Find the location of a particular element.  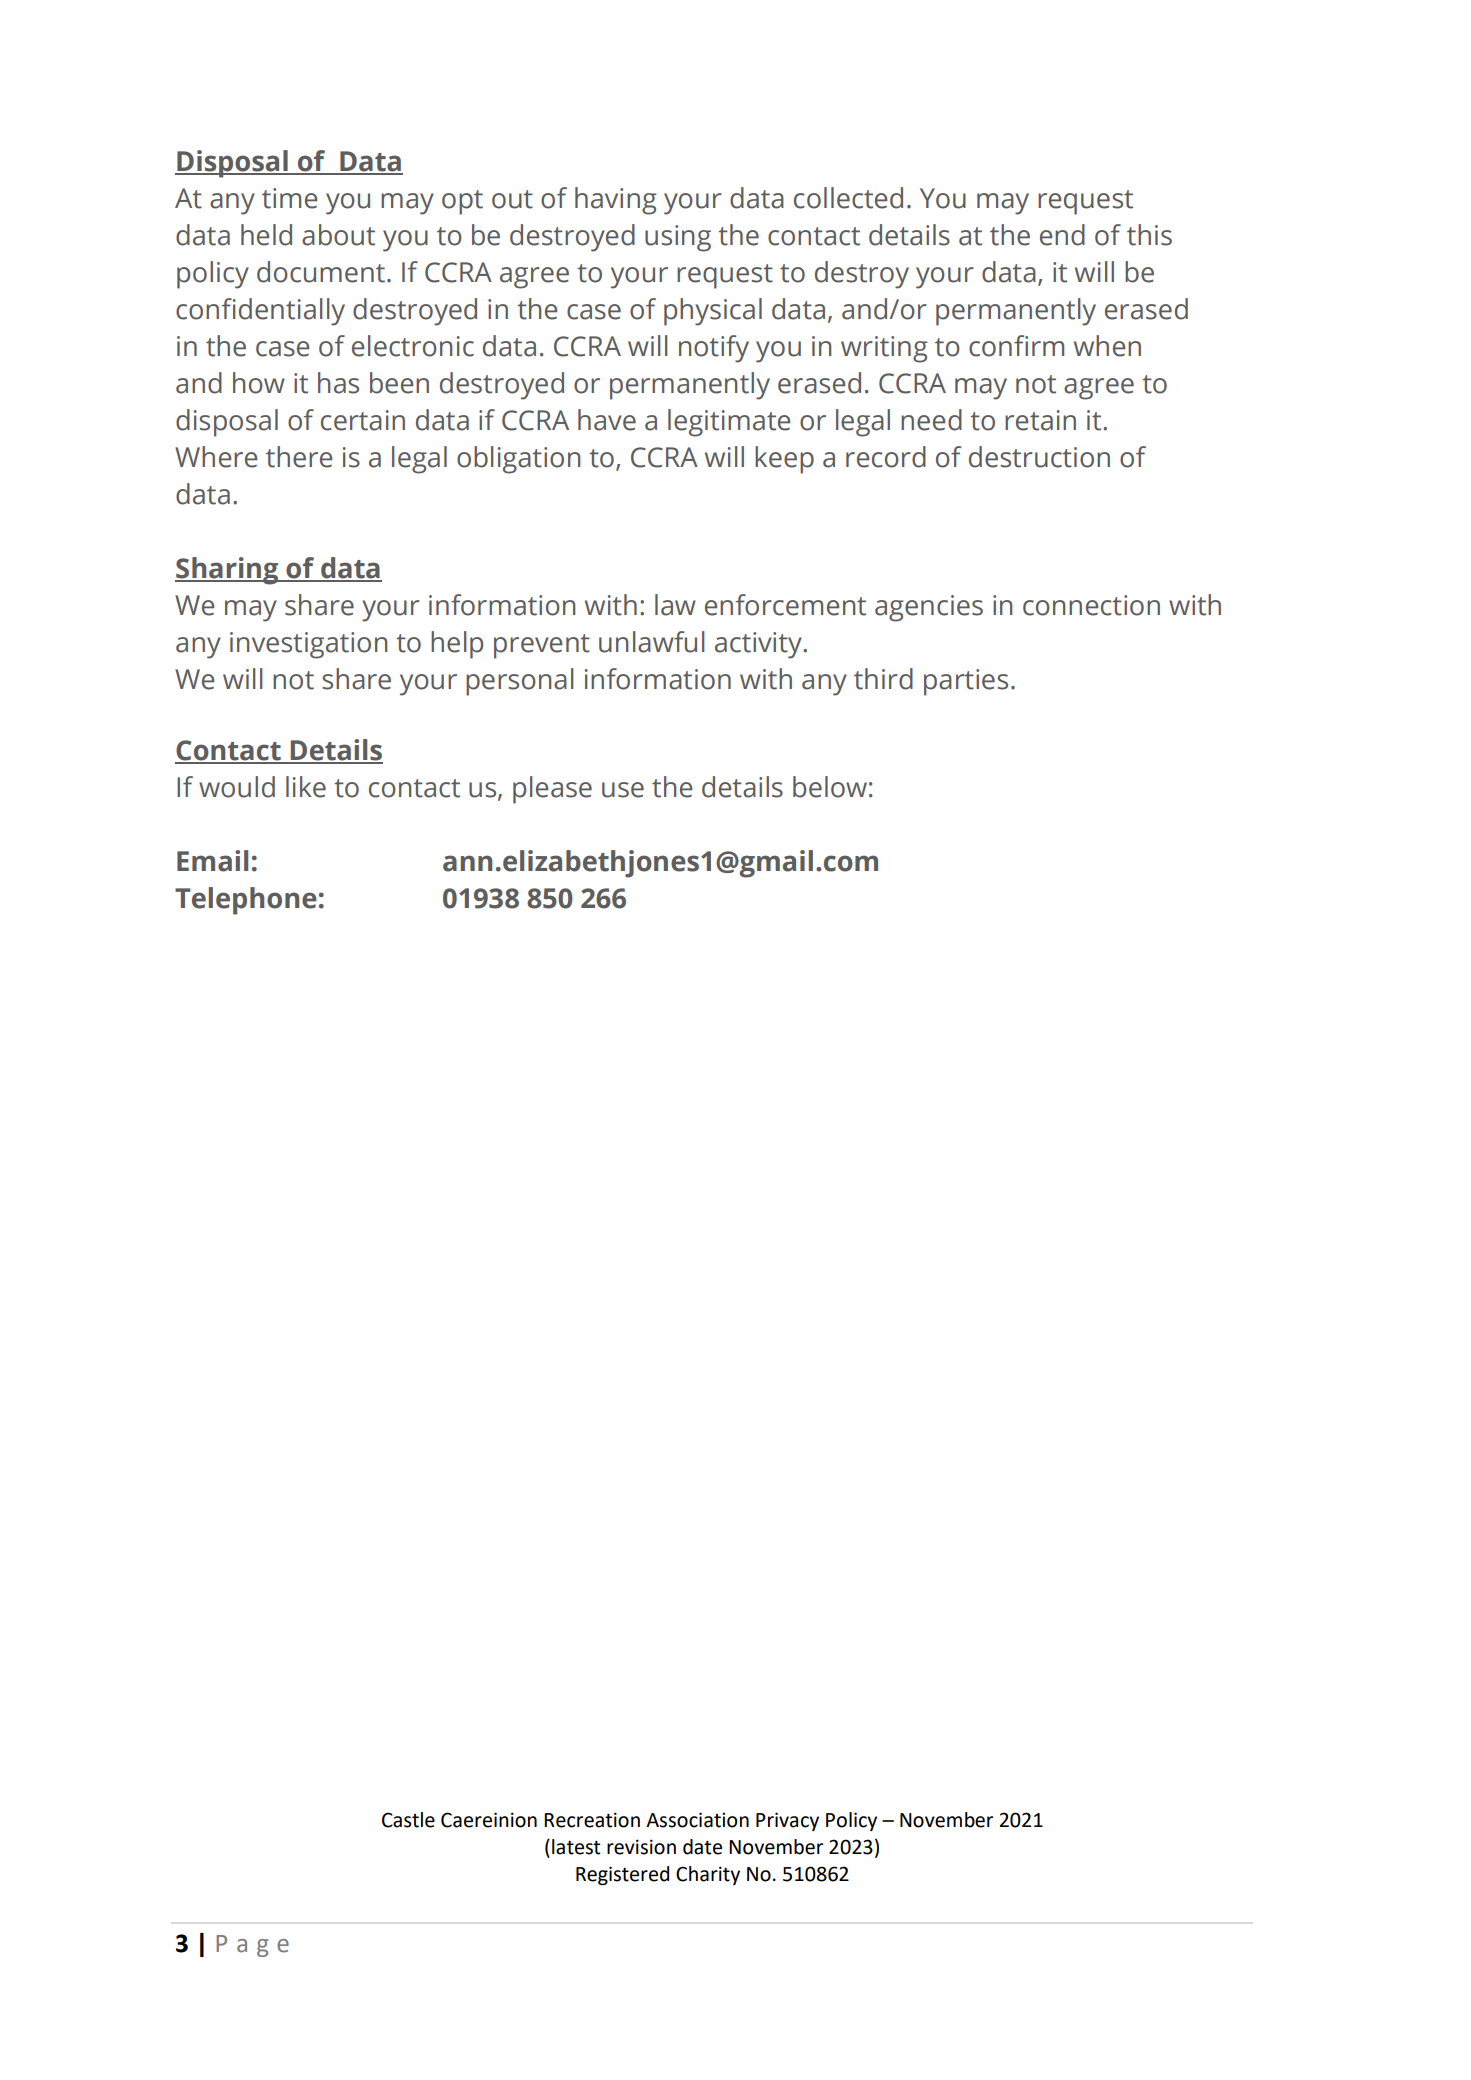

about is located at coordinates (338, 235).
